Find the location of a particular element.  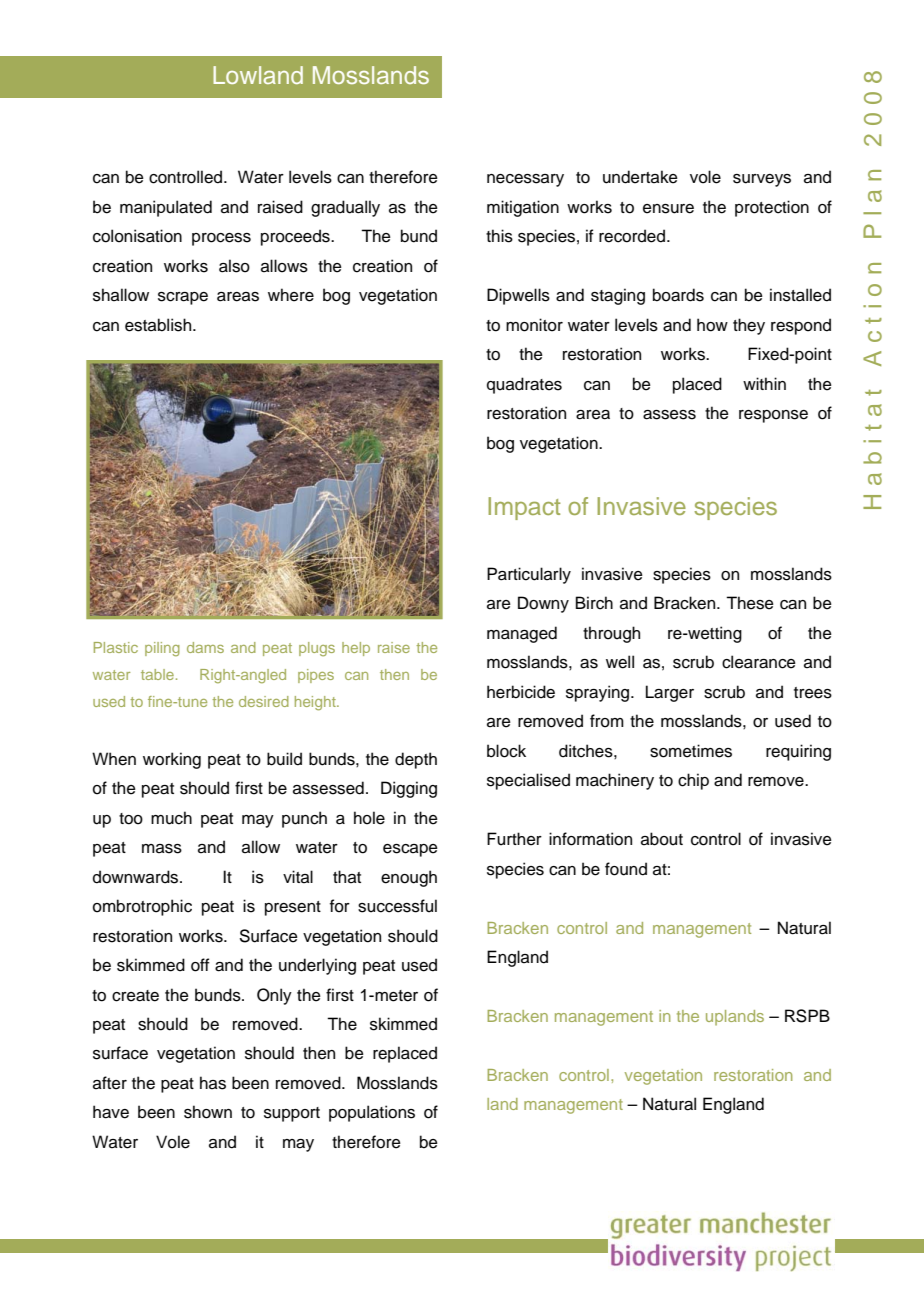

Impact is located at coordinates (524, 508).
